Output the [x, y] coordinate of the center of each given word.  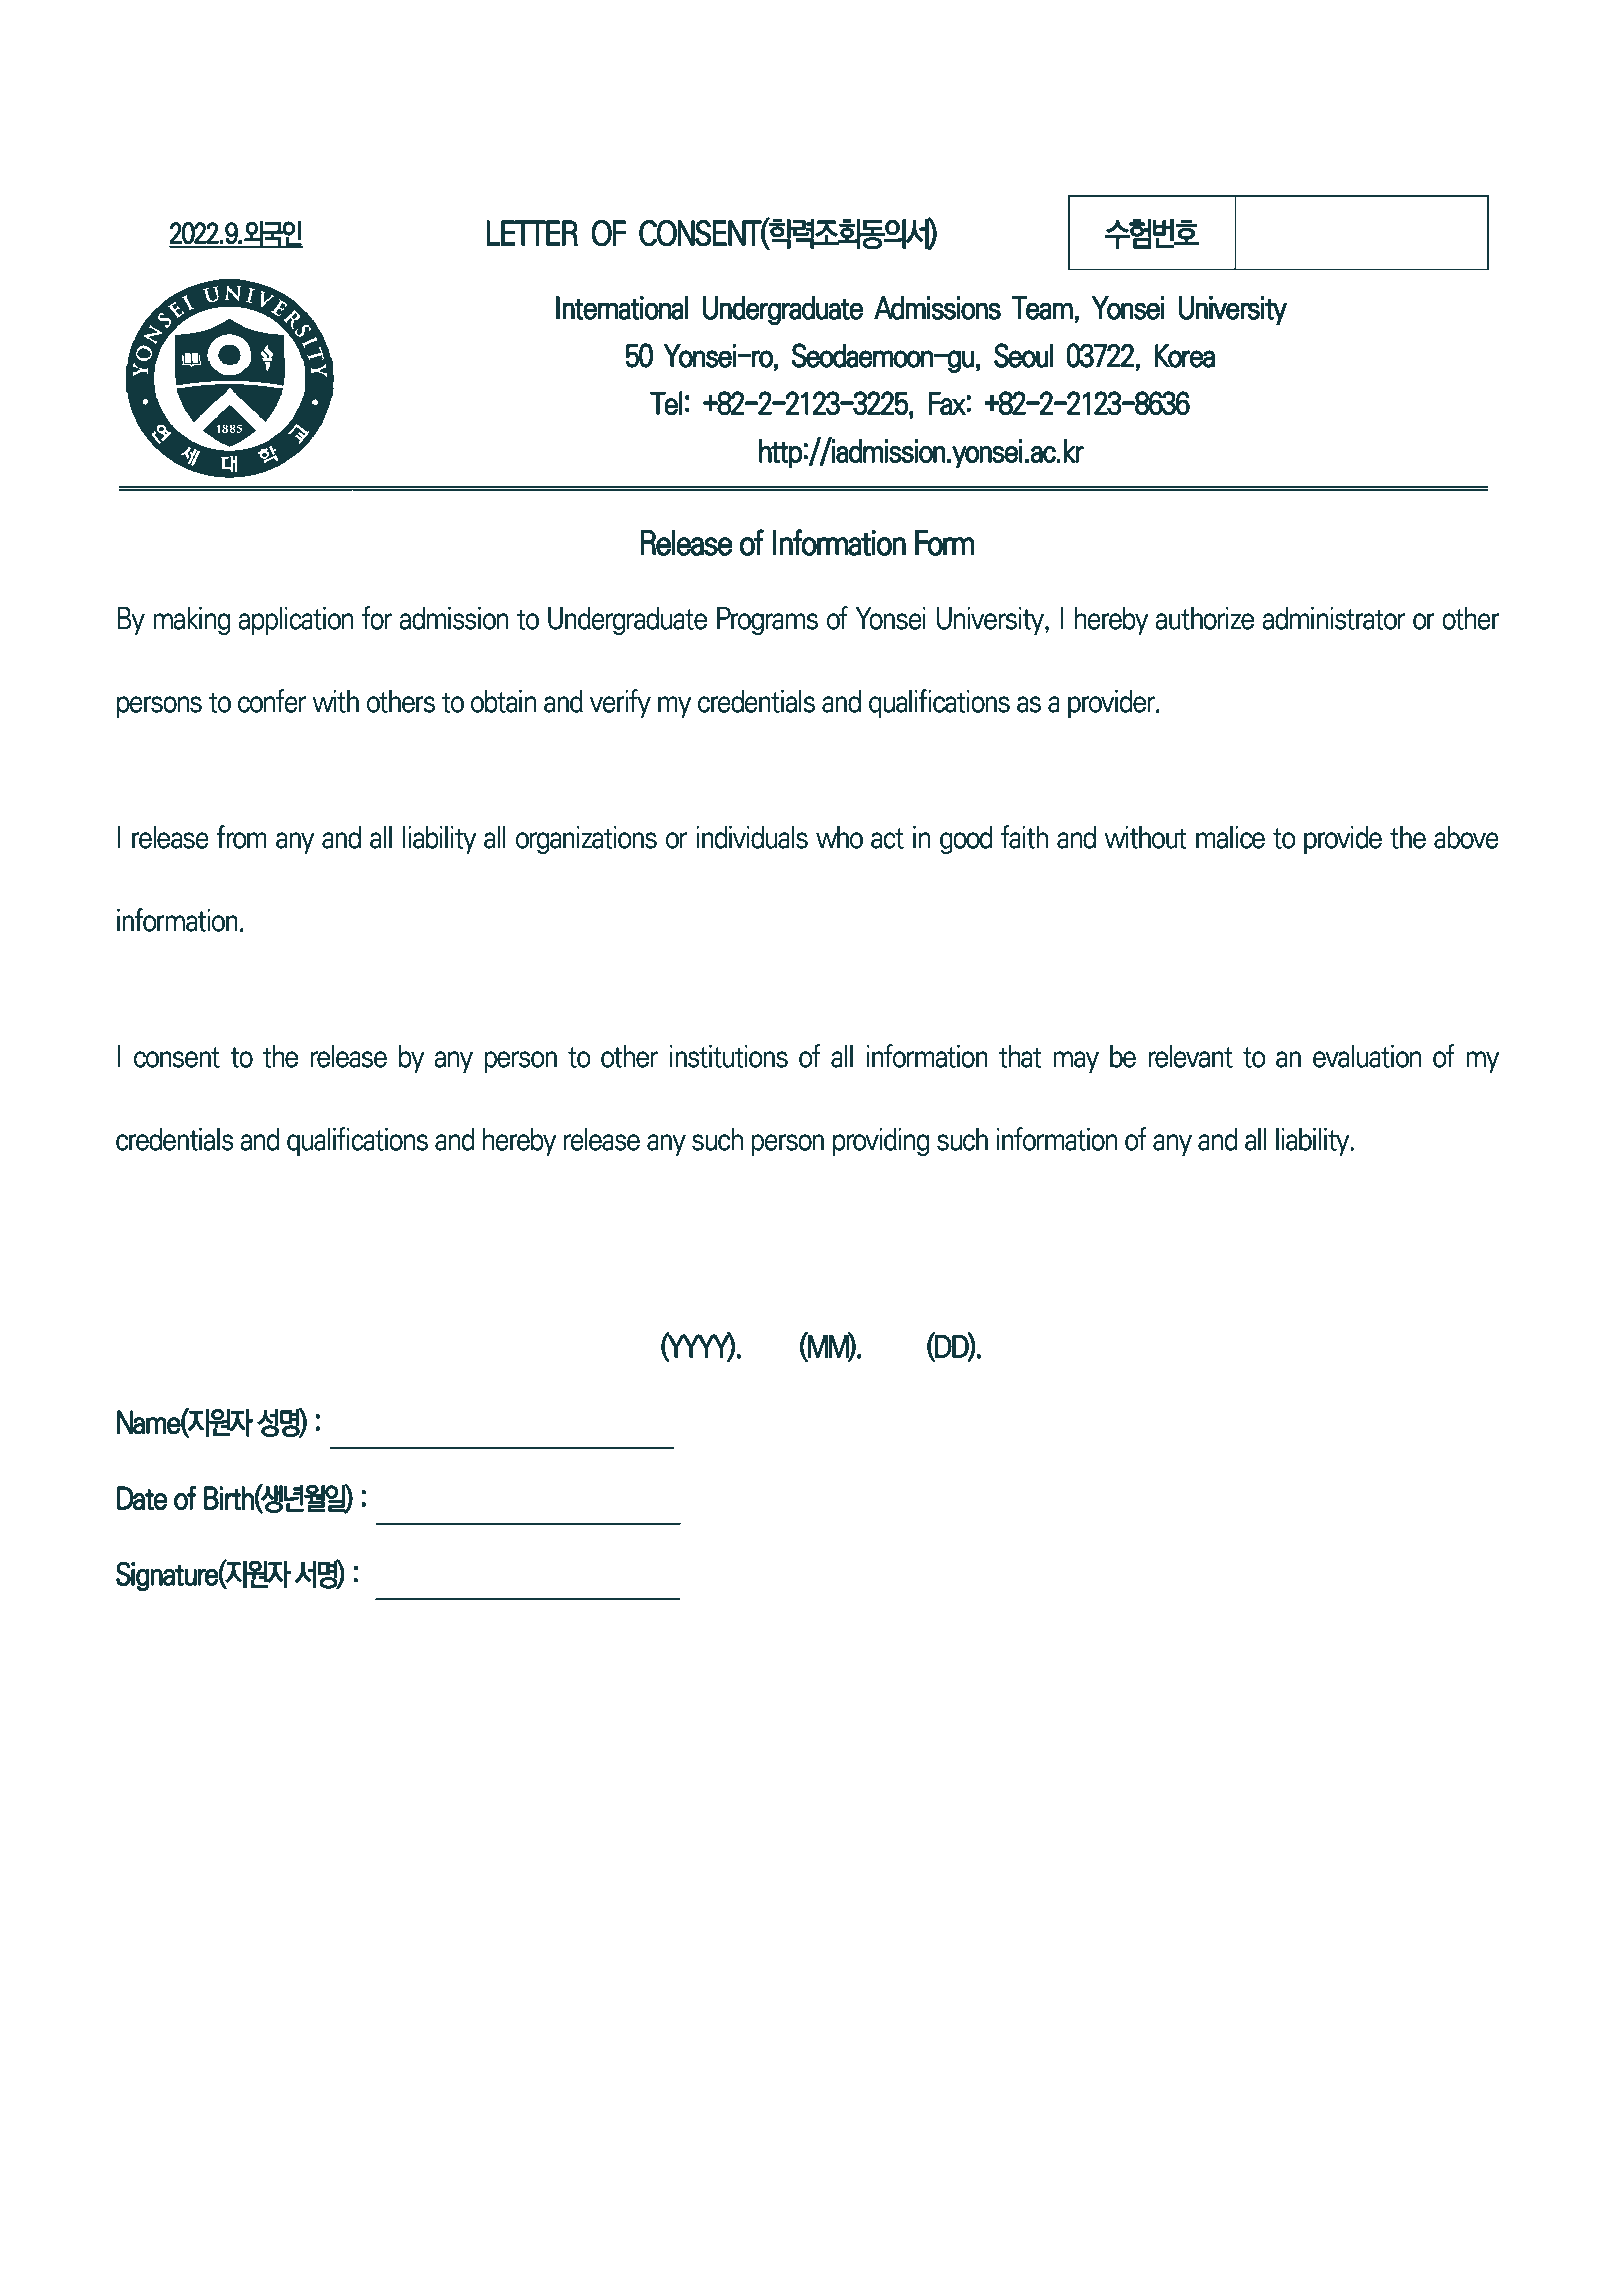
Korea [1185, 356]
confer [272, 701]
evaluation [1367, 1056]
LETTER [532, 233]
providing [881, 1141]
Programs [767, 621]
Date [142, 1498]
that [1020, 1056]
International [622, 308]
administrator [1333, 618]
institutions [729, 1056]
